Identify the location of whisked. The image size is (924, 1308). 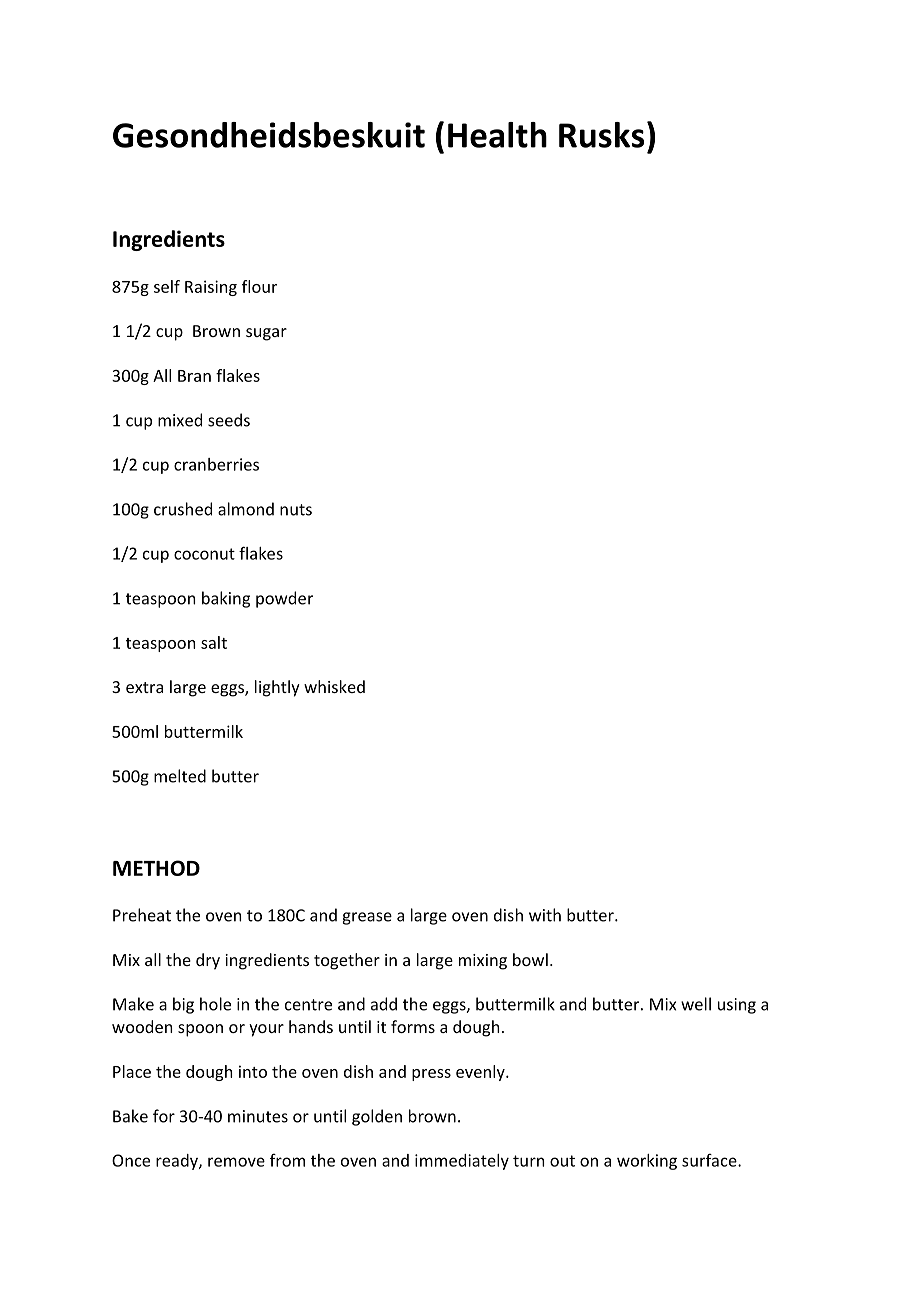
(334, 686).
